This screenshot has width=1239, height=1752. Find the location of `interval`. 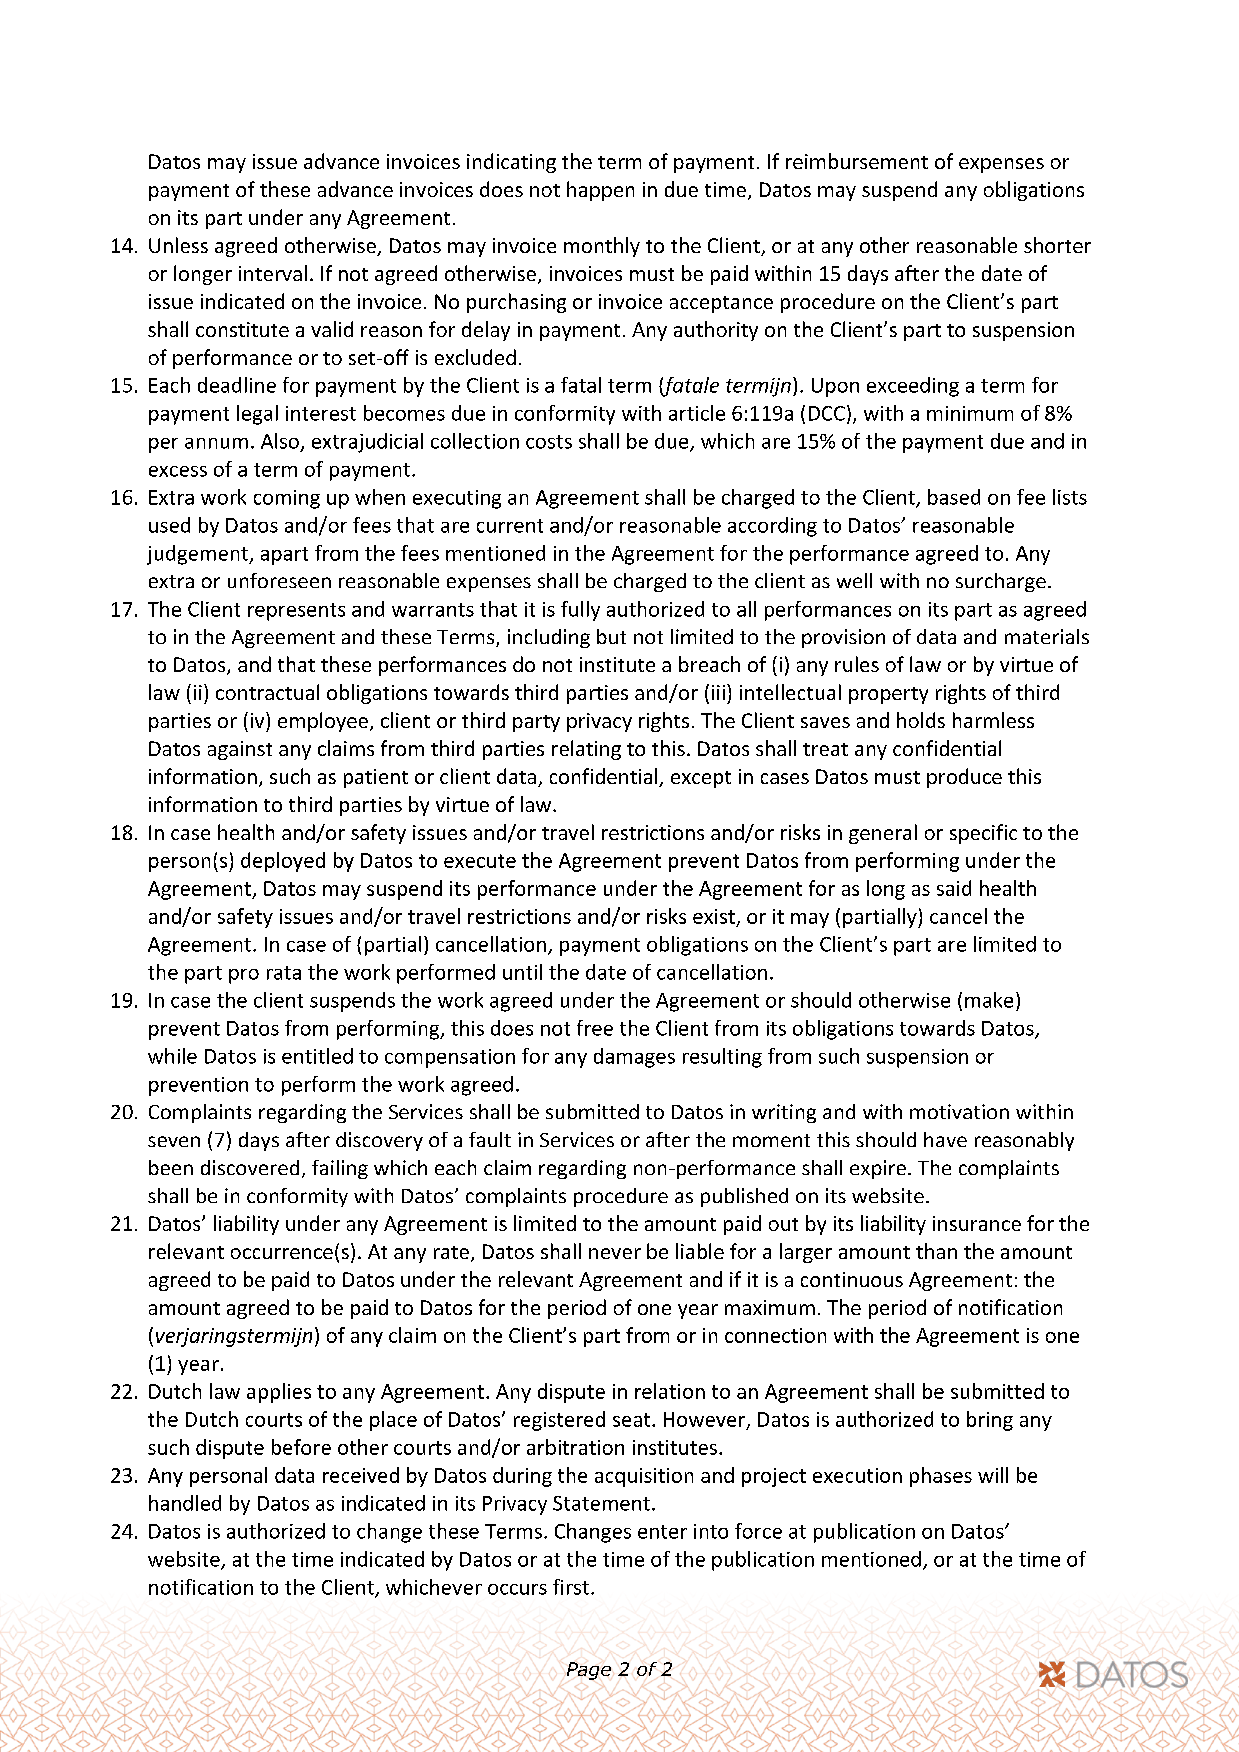

interval is located at coordinates (273, 273).
